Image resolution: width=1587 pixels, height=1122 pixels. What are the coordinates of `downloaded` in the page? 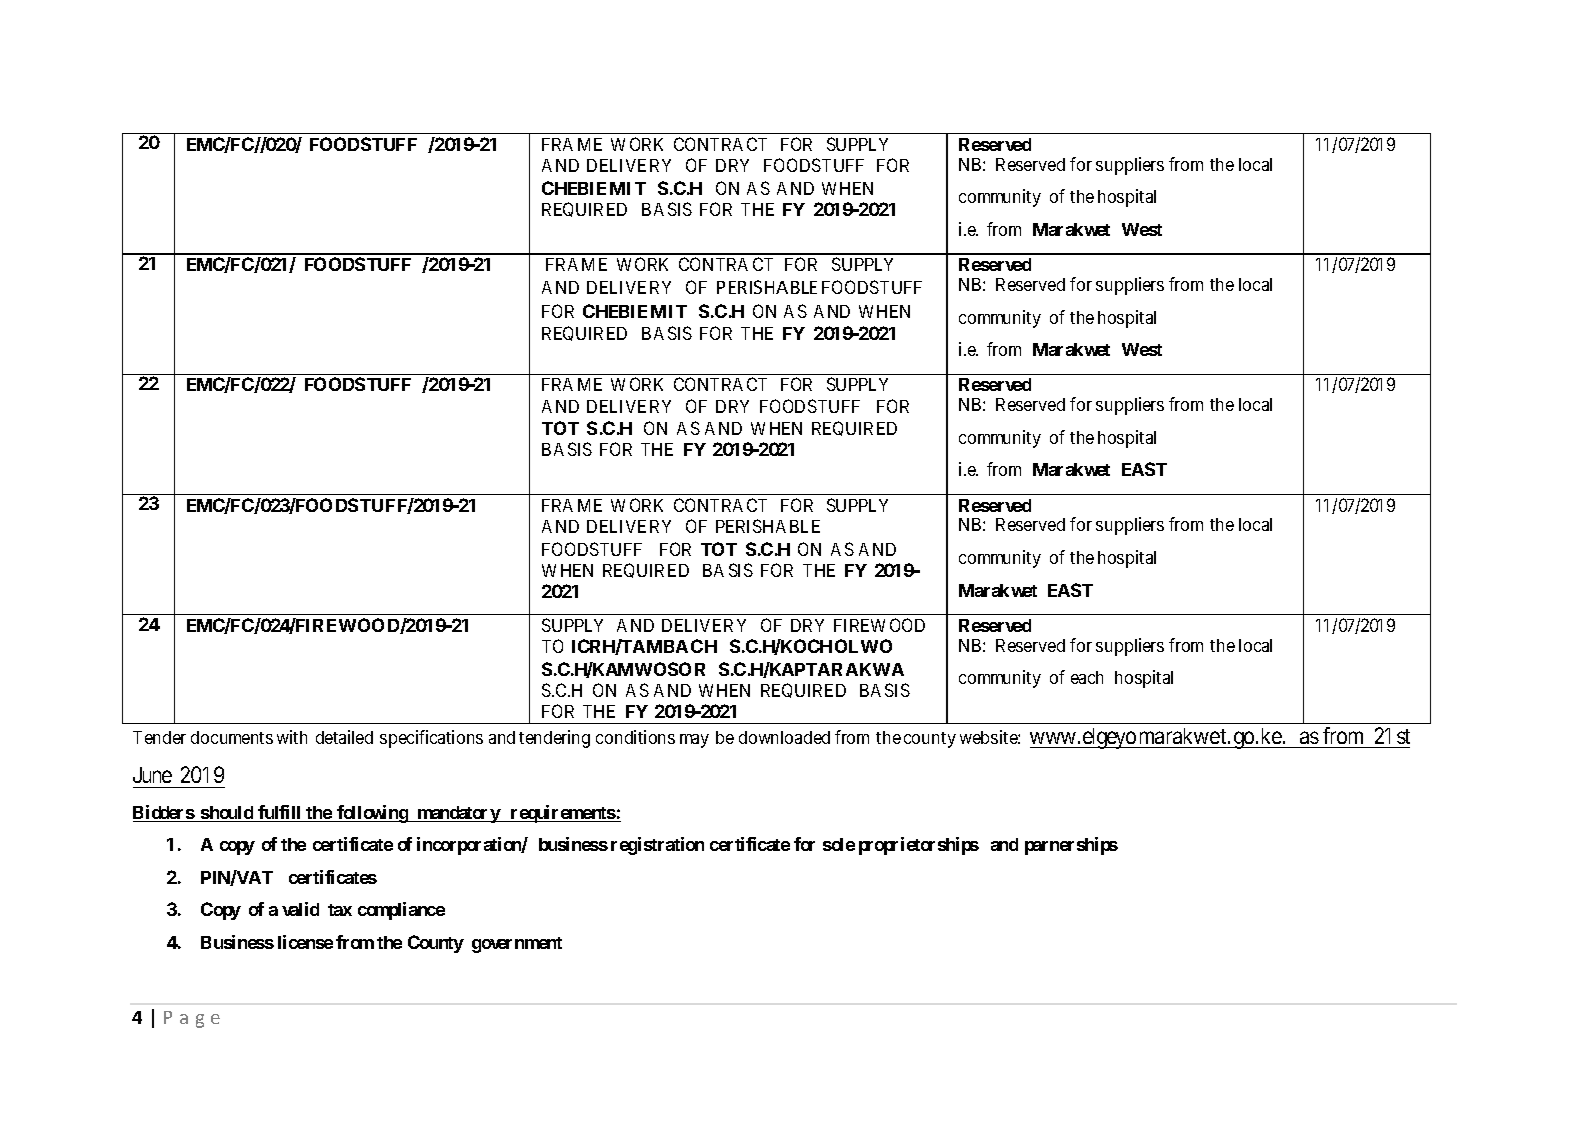 It's located at (784, 737).
